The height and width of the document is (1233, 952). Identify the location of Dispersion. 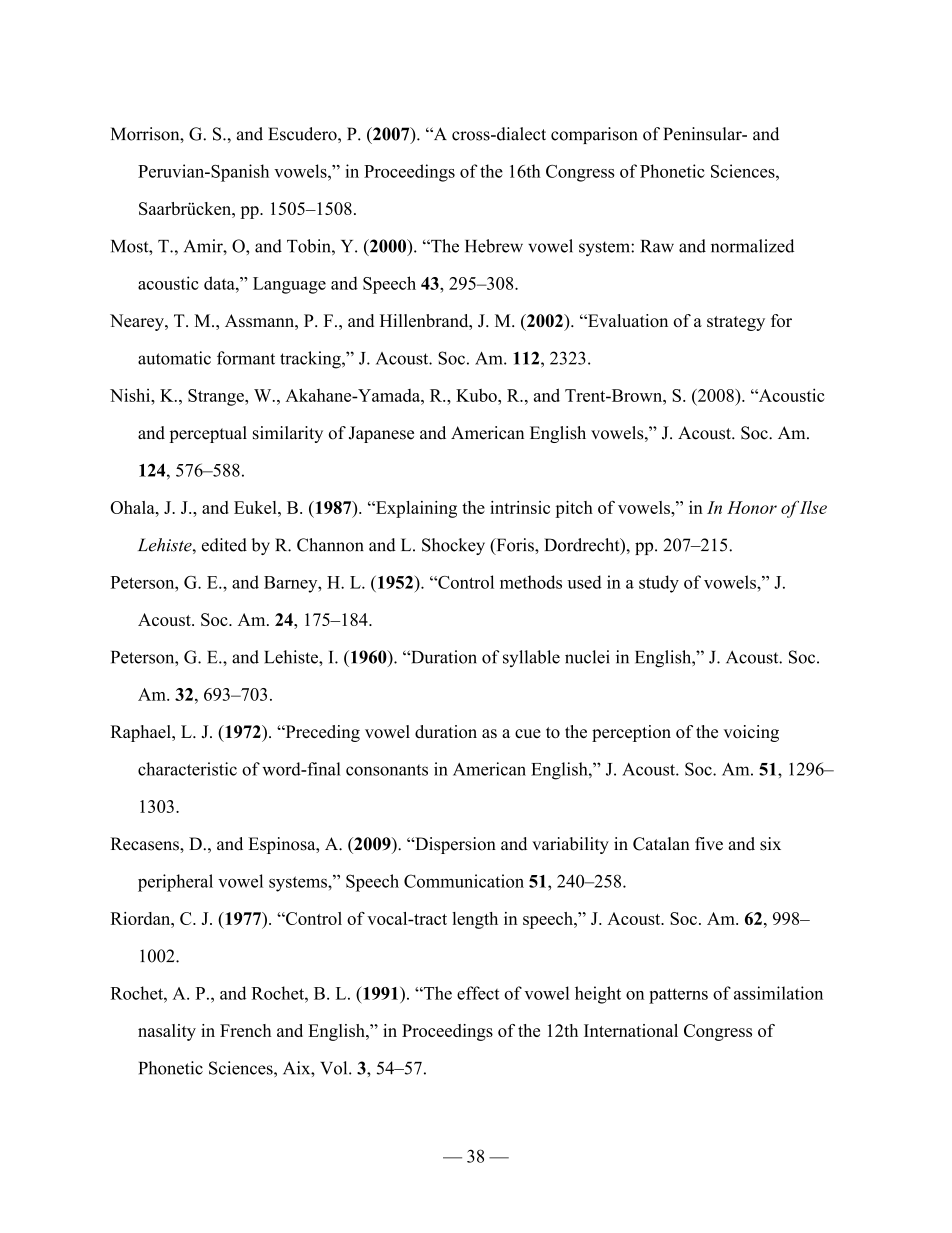
(454, 845).
